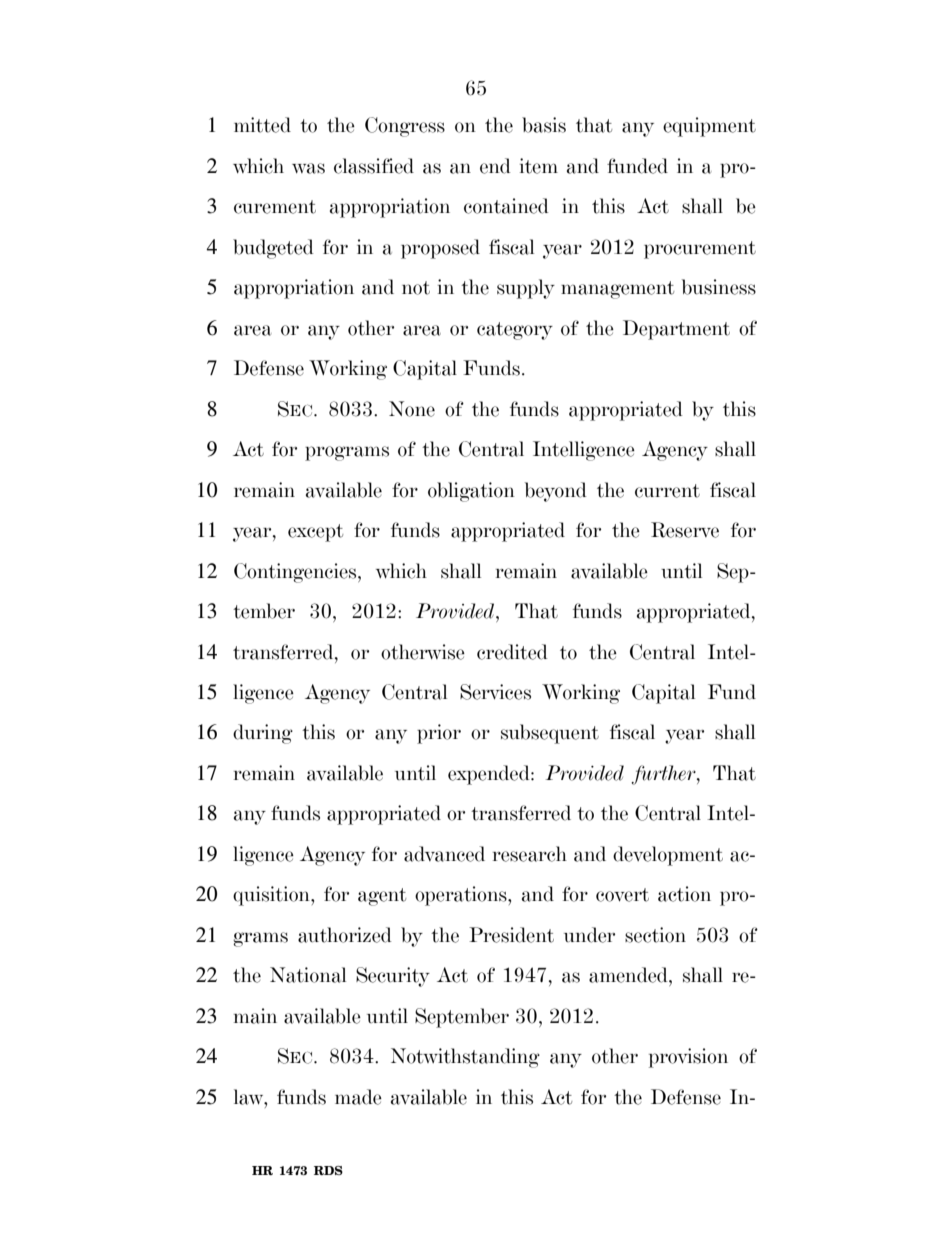  Describe the element at coordinates (315, 533) in the screenshot. I see `except` at that location.
